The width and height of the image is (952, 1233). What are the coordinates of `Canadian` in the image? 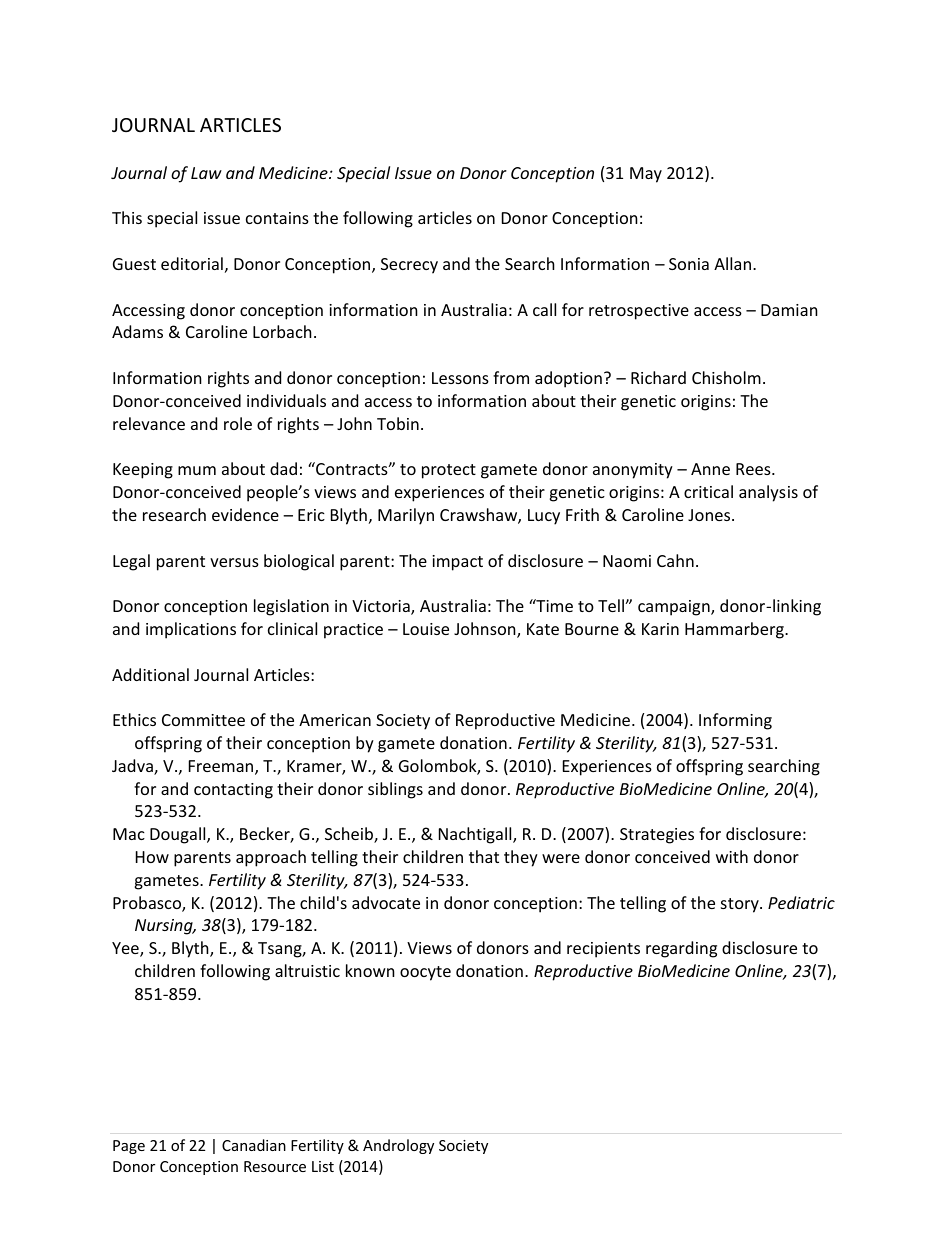 It's located at (254, 1145).
